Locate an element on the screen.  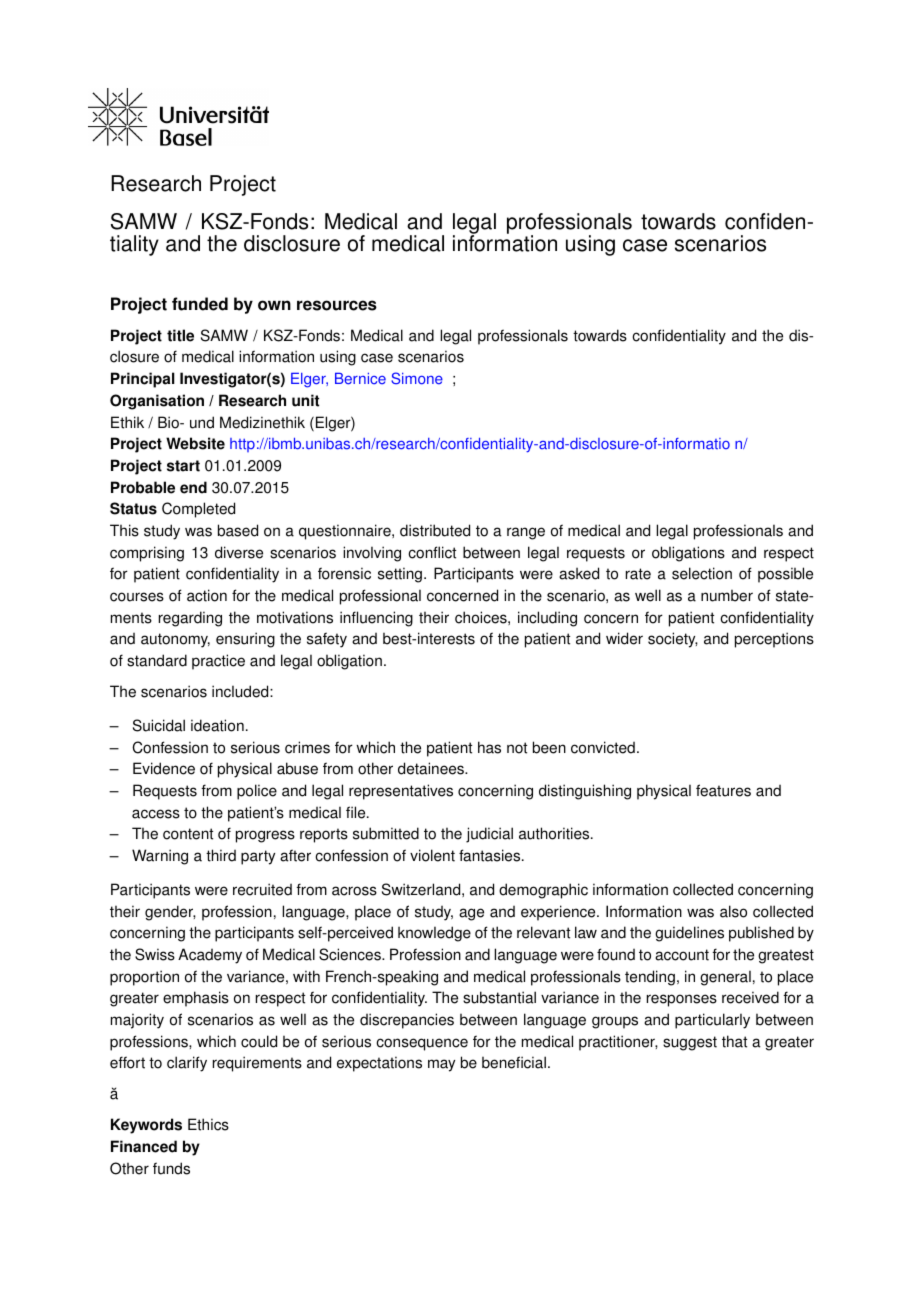
distributed is located at coordinates (435, 530).
